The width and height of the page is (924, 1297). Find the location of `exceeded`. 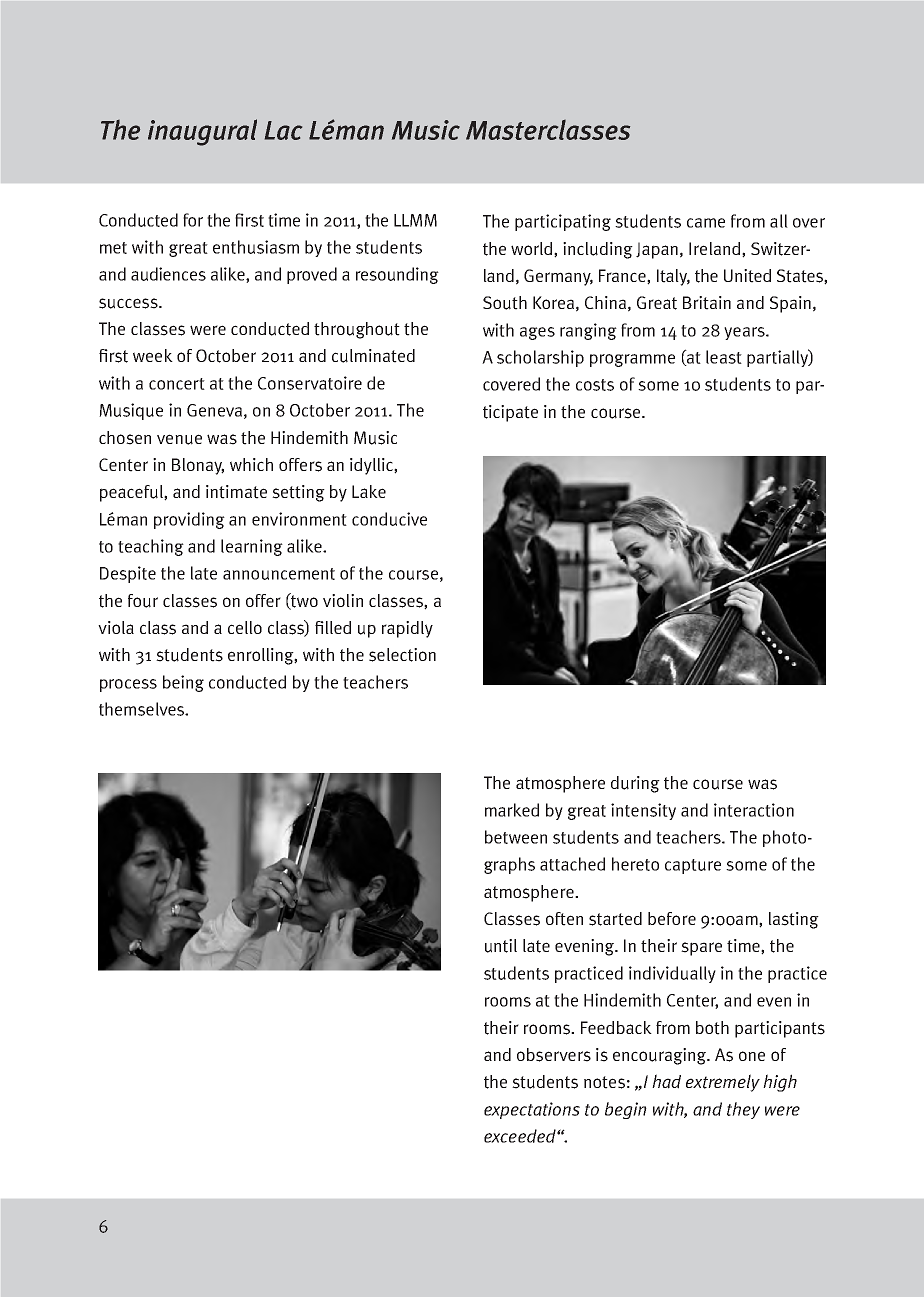

exceeded is located at coordinates (521, 1136).
